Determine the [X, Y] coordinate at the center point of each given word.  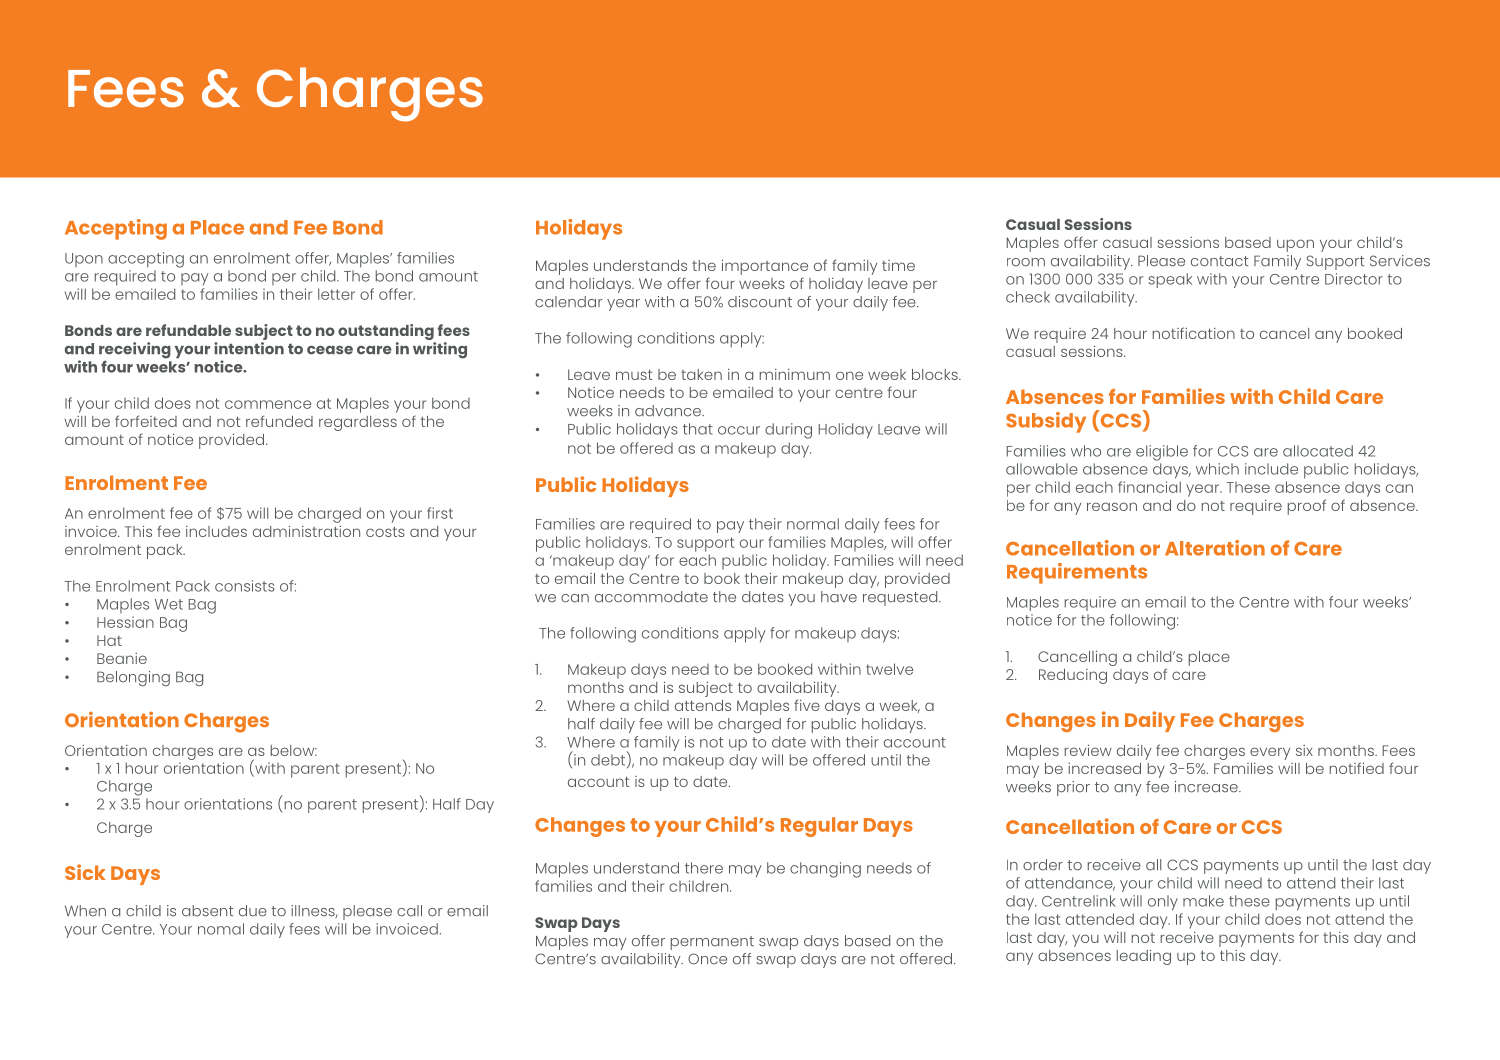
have [839, 597]
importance [765, 267]
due [253, 911]
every [1270, 753]
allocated [1318, 451]
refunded [279, 421]
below [294, 750]
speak [1170, 280]
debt [609, 760]
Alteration [1215, 548]
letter [336, 294]
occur [739, 430]
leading [1144, 957]
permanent [712, 943]
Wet [169, 604]
